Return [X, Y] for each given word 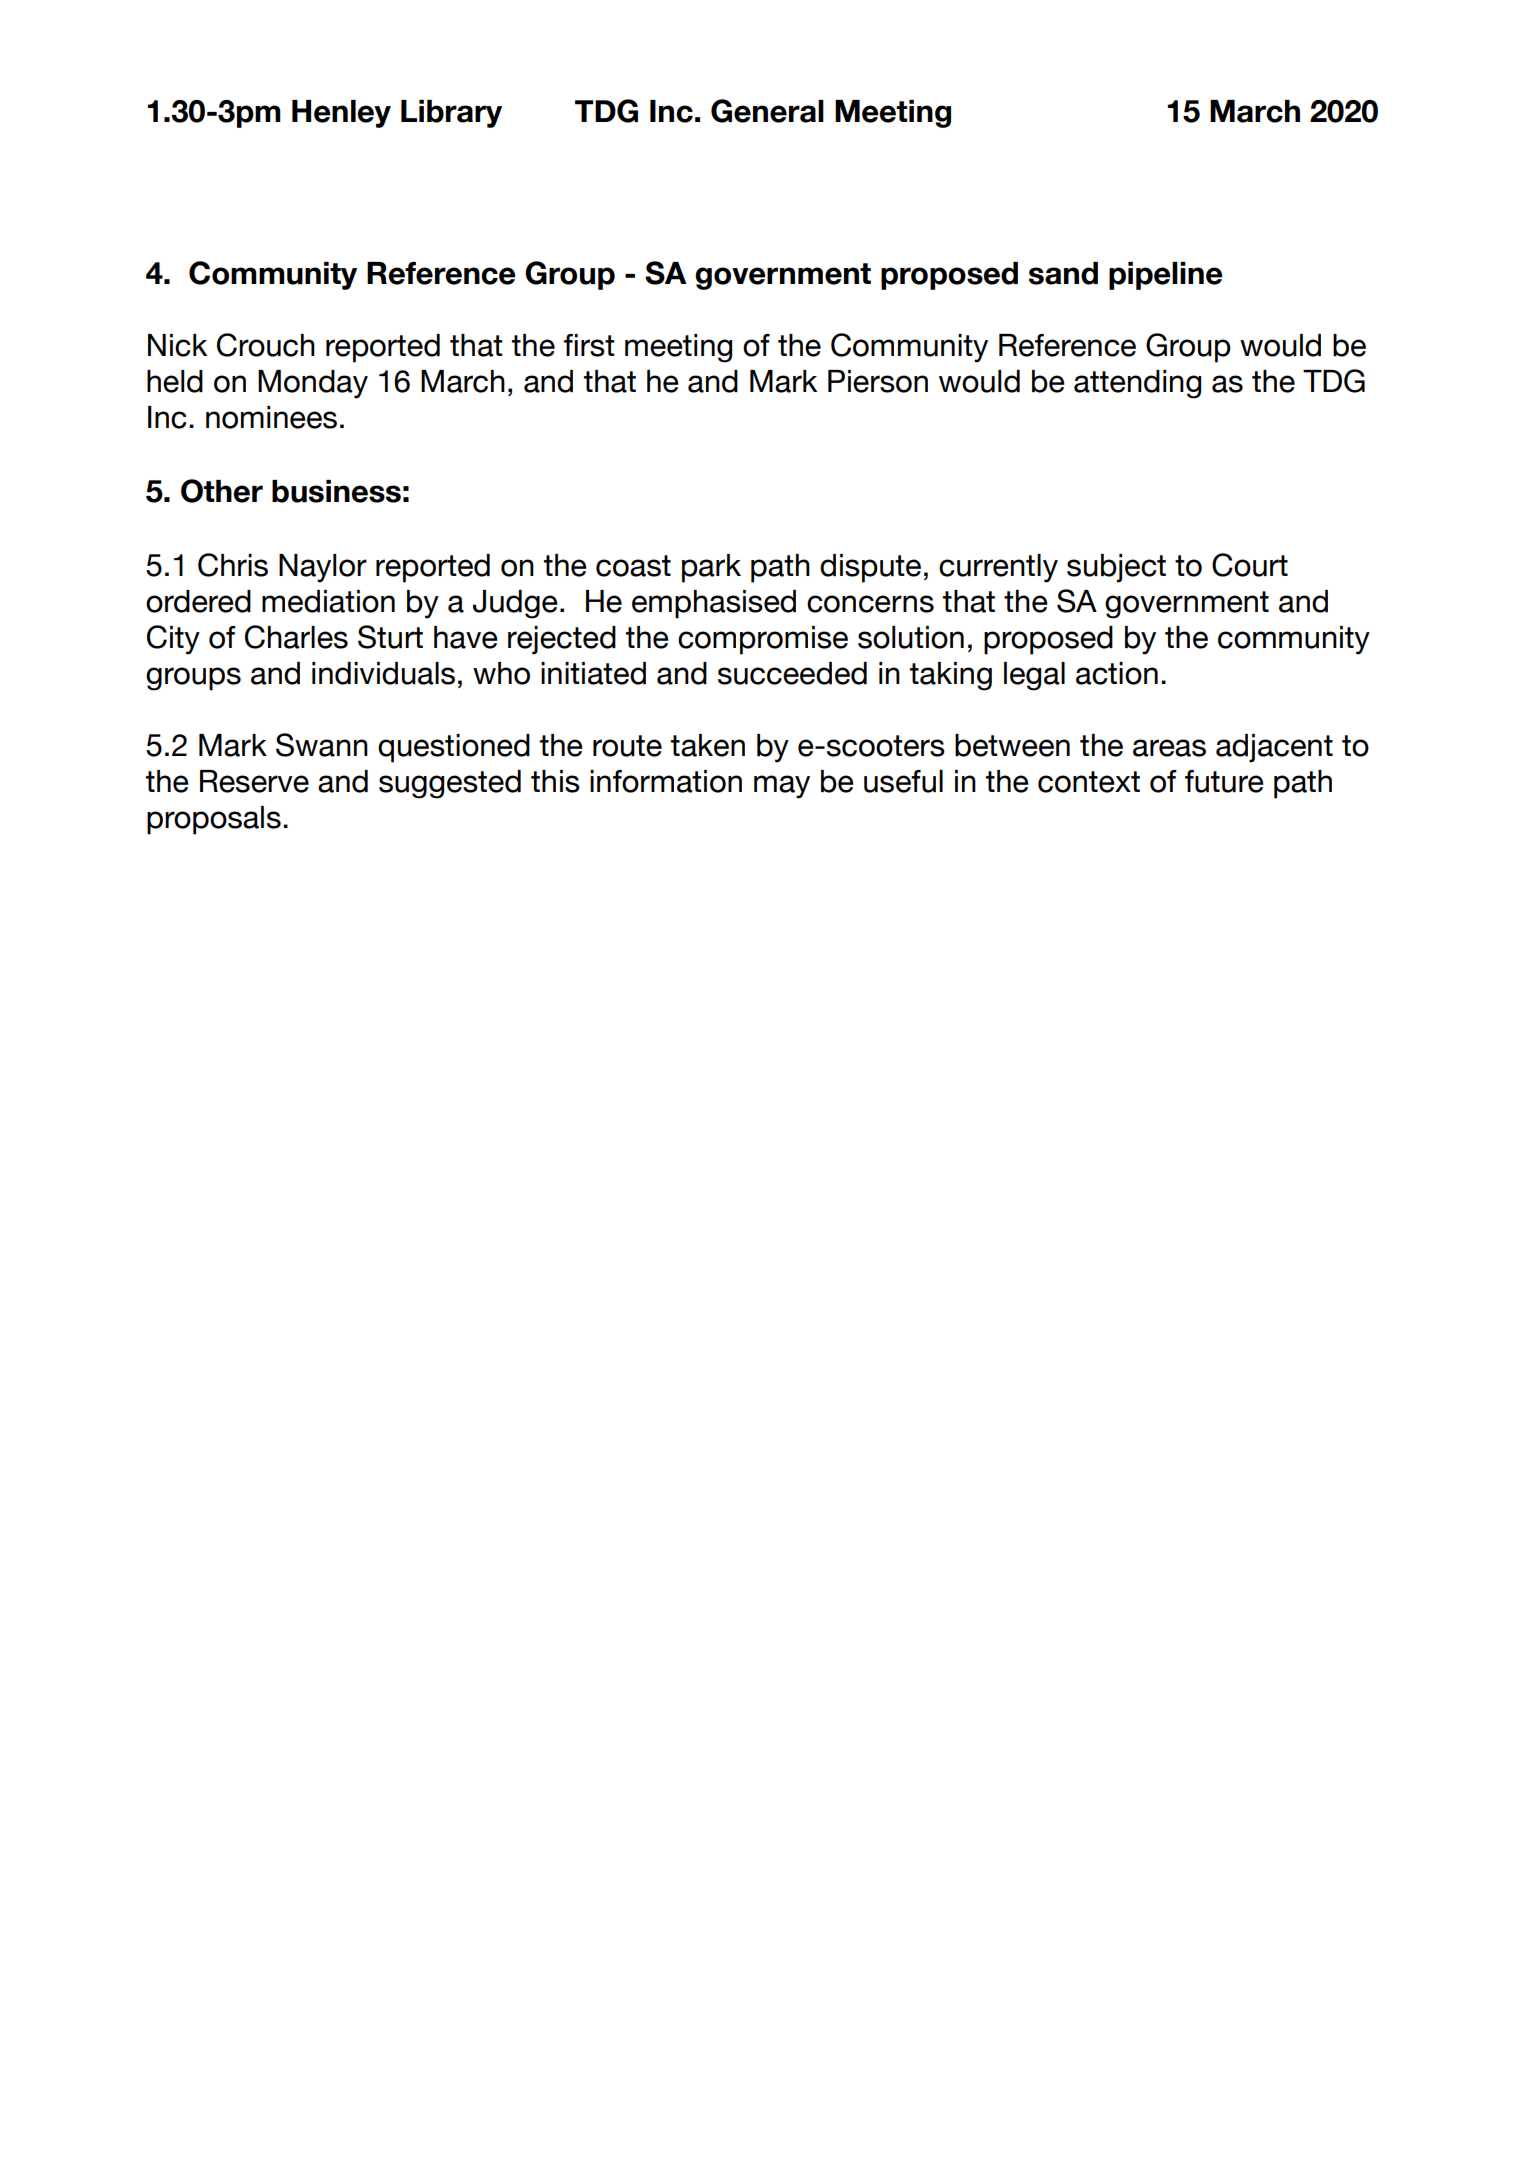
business [336, 491]
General [767, 111]
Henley [341, 114]
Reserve [254, 781]
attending [1137, 384]
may [782, 787]
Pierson [878, 381]
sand [1063, 273]
